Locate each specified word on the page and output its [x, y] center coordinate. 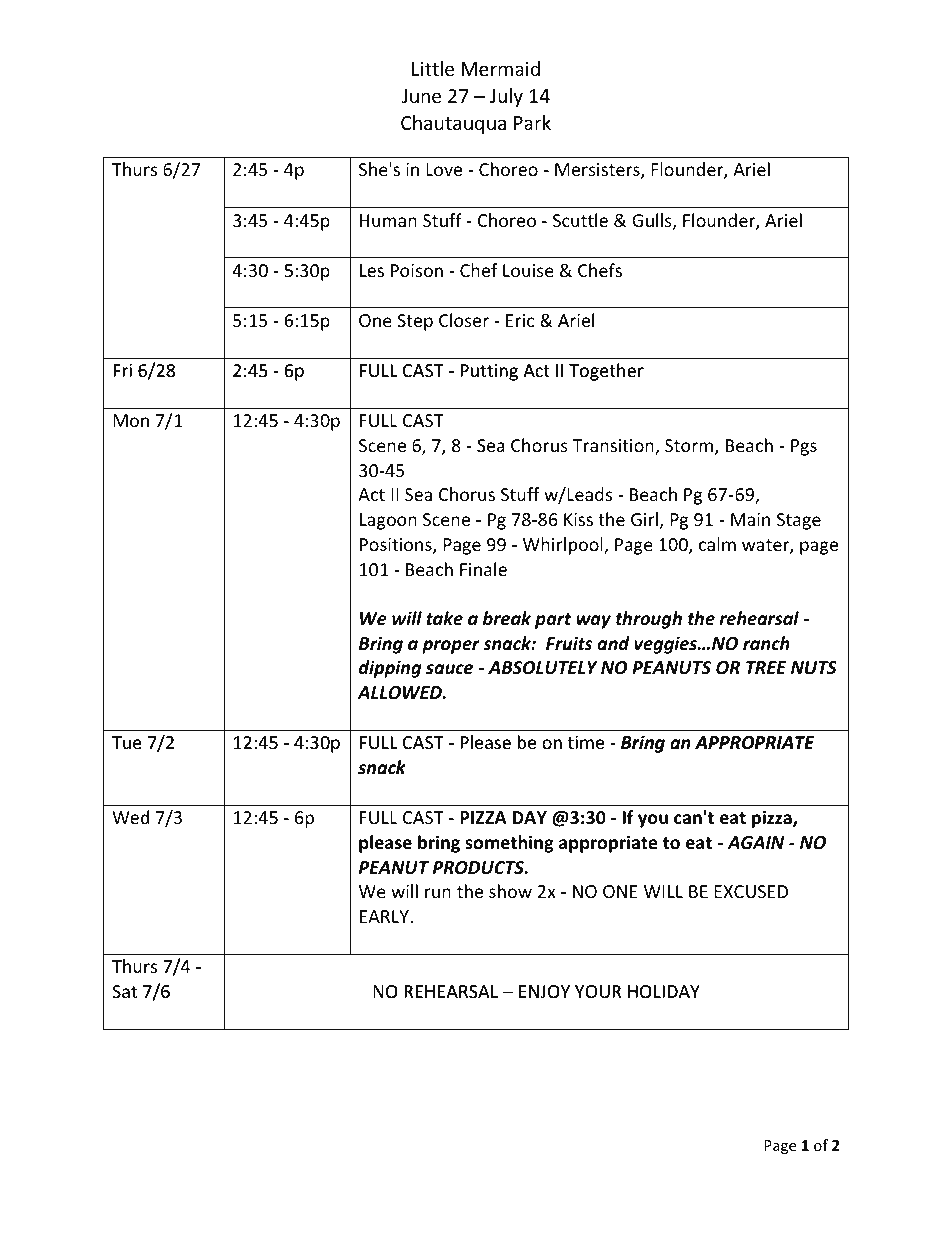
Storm [690, 447]
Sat [124, 991]
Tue [127, 742]
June [421, 96]
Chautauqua [453, 124]
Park [532, 122]
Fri [122, 370]
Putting [489, 372]
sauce [449, 669]
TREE [766, 667]
